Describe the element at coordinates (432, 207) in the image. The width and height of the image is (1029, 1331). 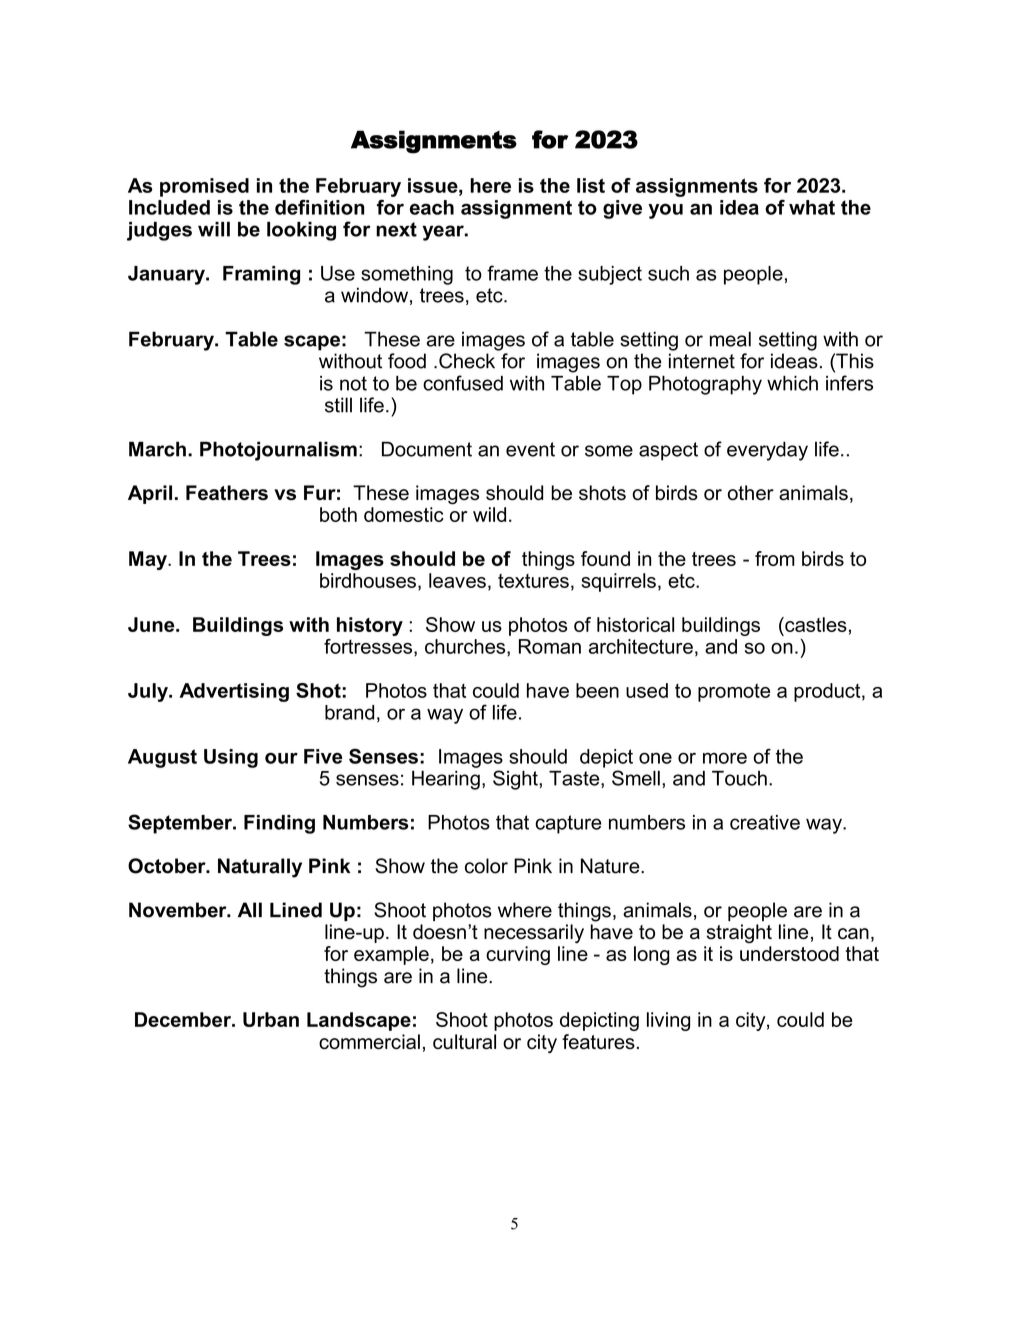
I see `each` at that location.
